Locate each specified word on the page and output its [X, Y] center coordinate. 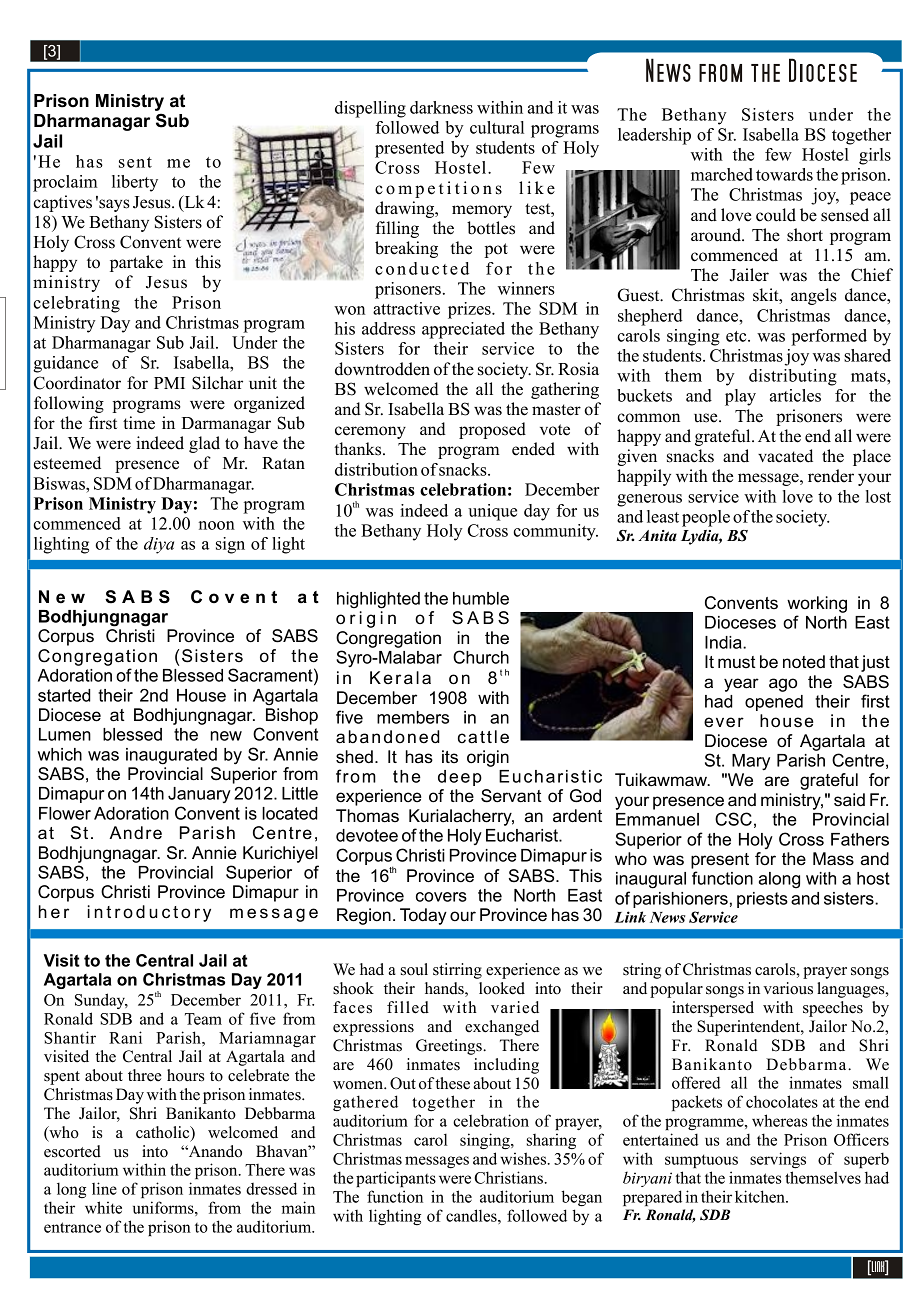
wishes [524, 1158]
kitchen [761, 1196]
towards [784, 174]
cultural [497, 127]
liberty [135, 183]
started [64, 695]
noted [804, 662]
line [104, 1188]
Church [481, 657]
